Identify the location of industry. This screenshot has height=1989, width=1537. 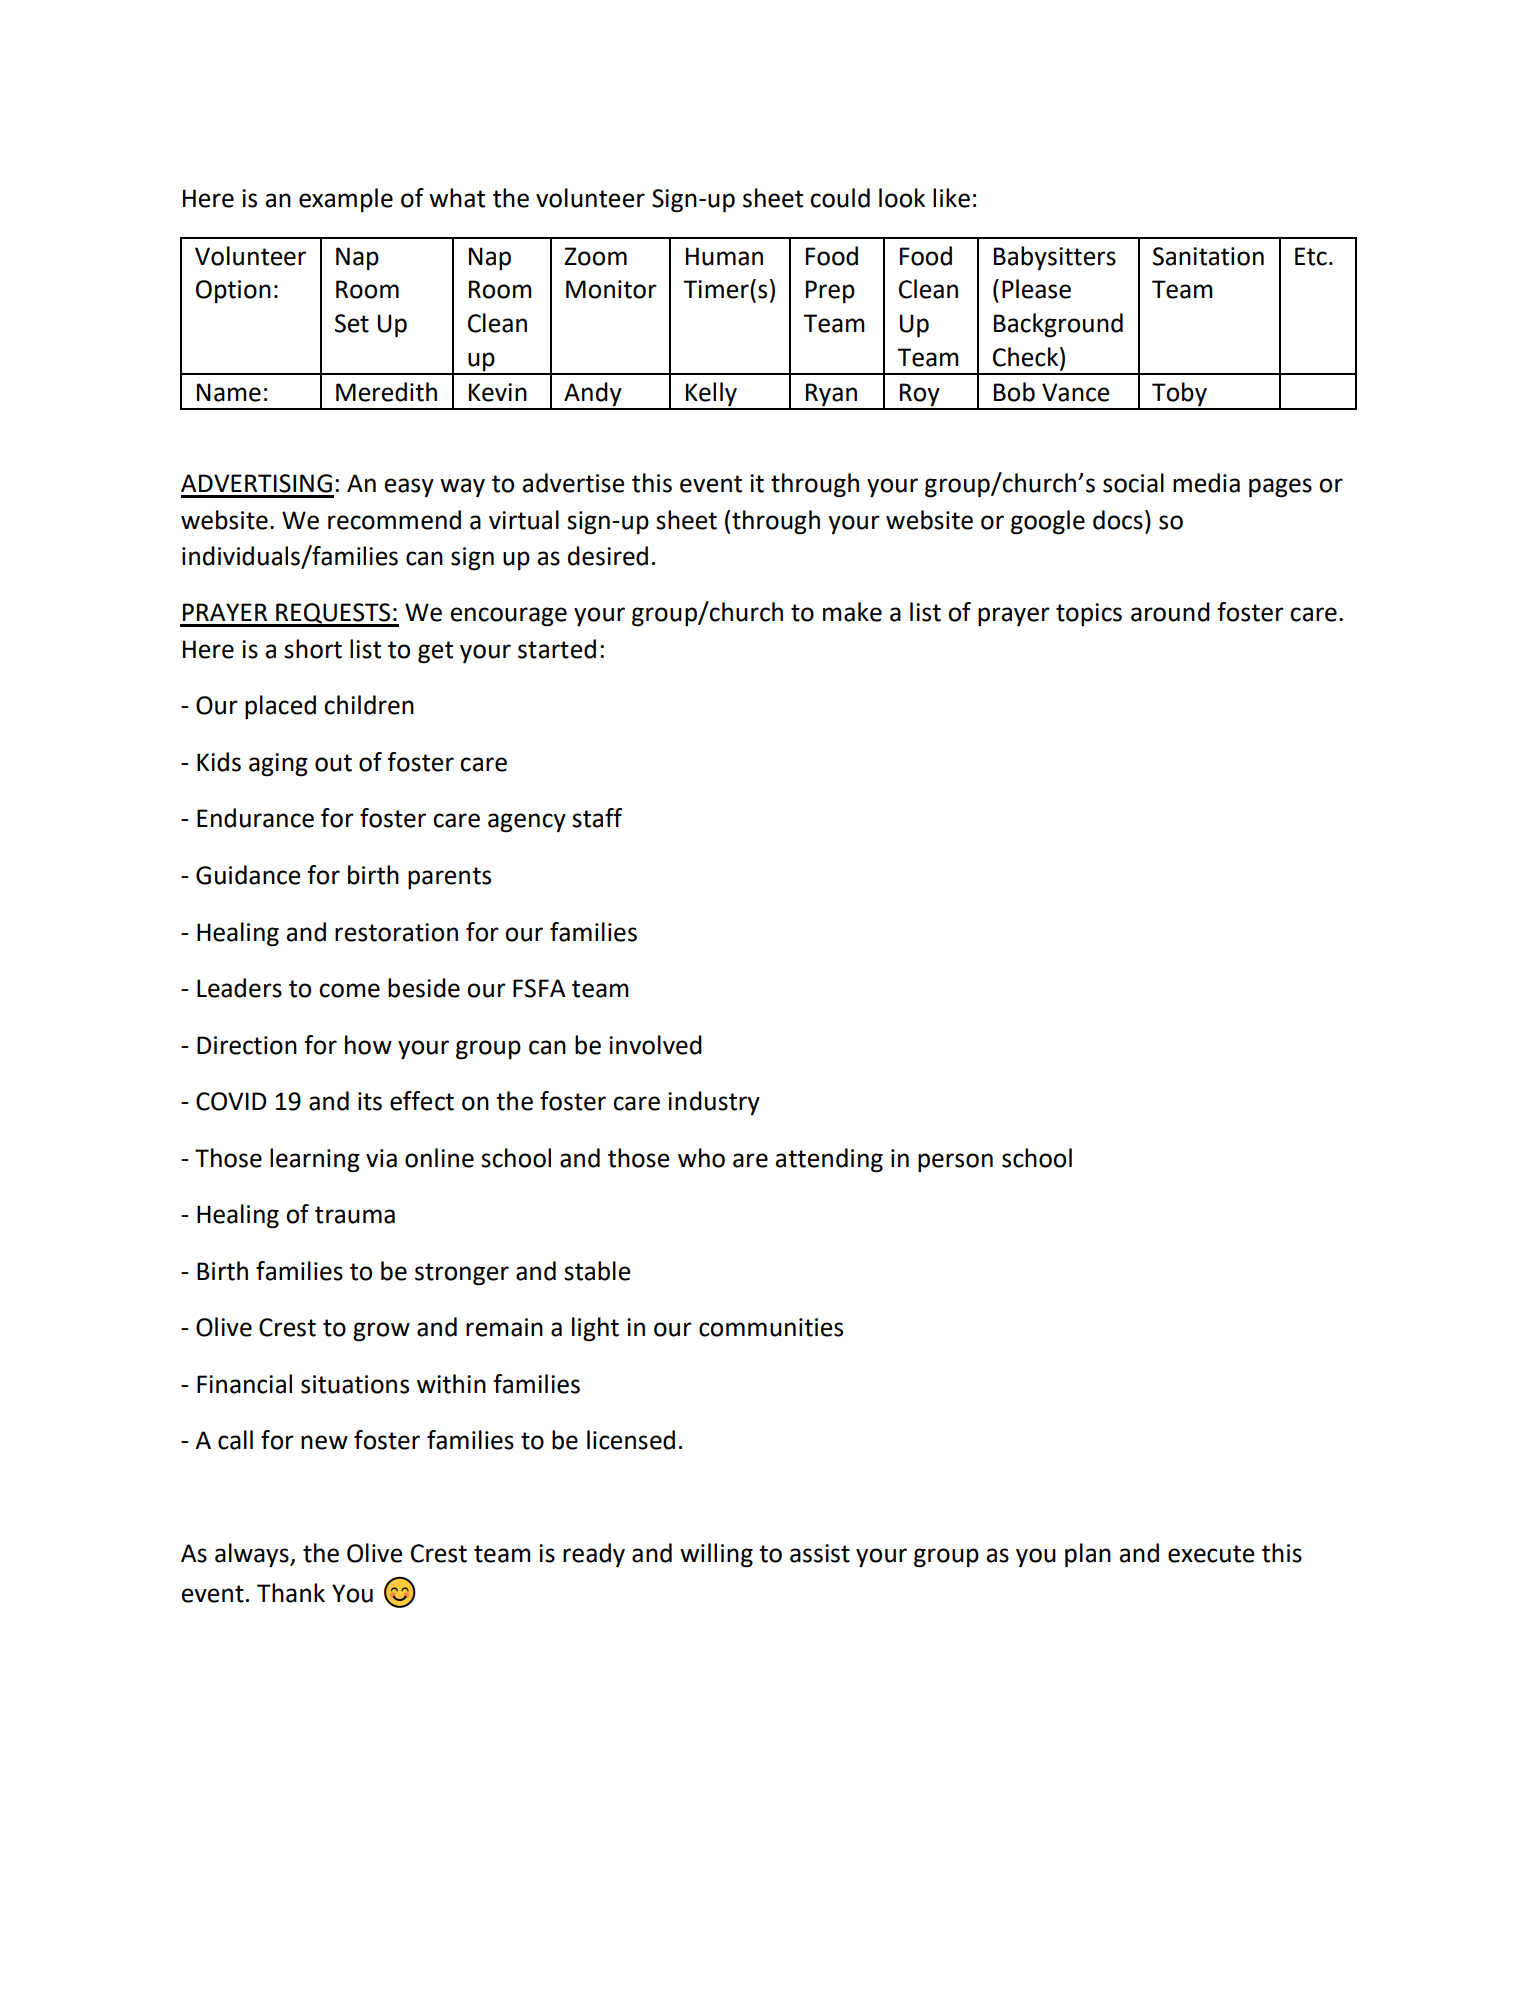
(714, 1103).
